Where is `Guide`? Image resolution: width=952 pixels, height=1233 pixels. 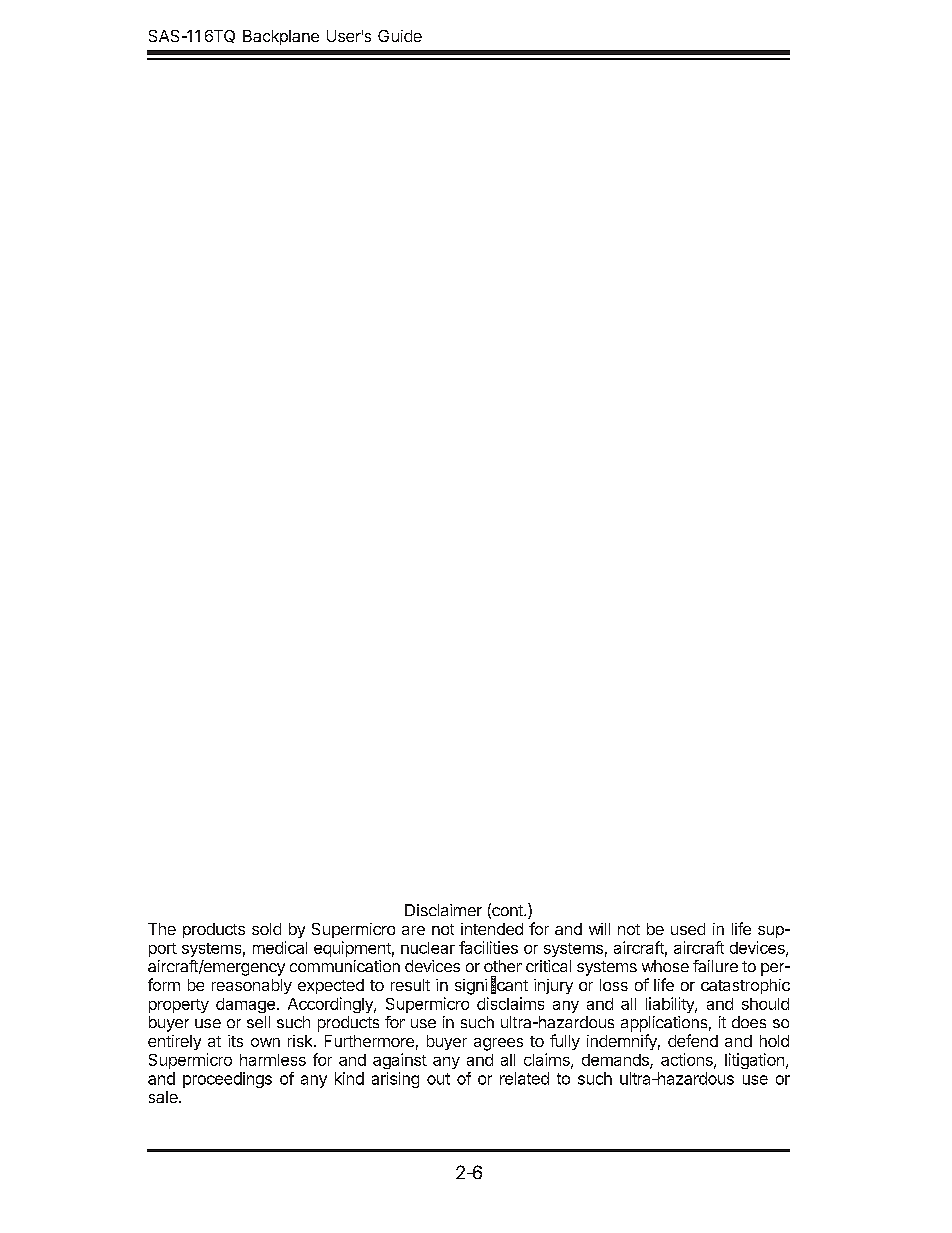
Guide is located at coordinates (400, 36).
